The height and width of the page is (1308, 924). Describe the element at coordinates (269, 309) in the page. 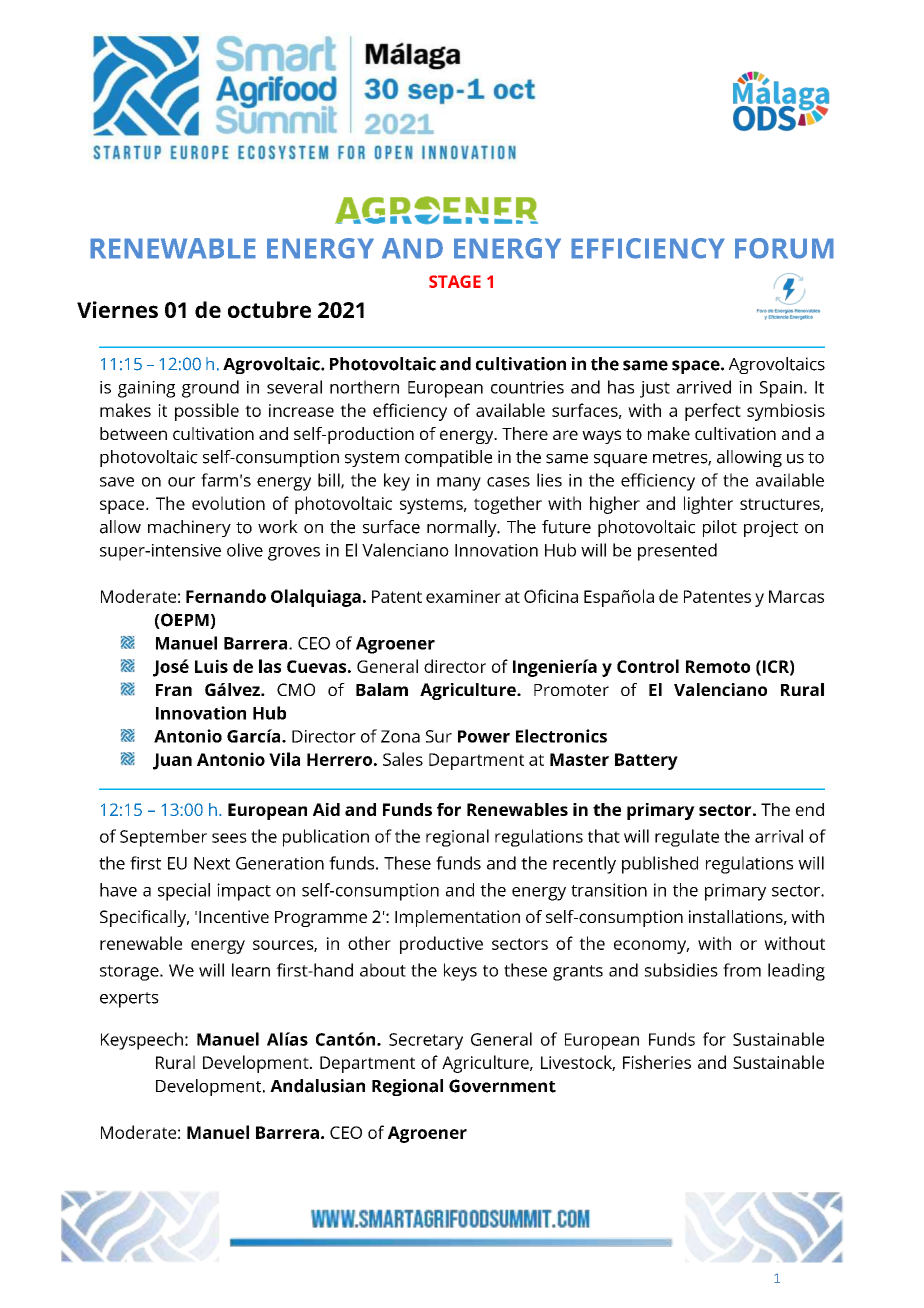

I see `octubre` at that location.
